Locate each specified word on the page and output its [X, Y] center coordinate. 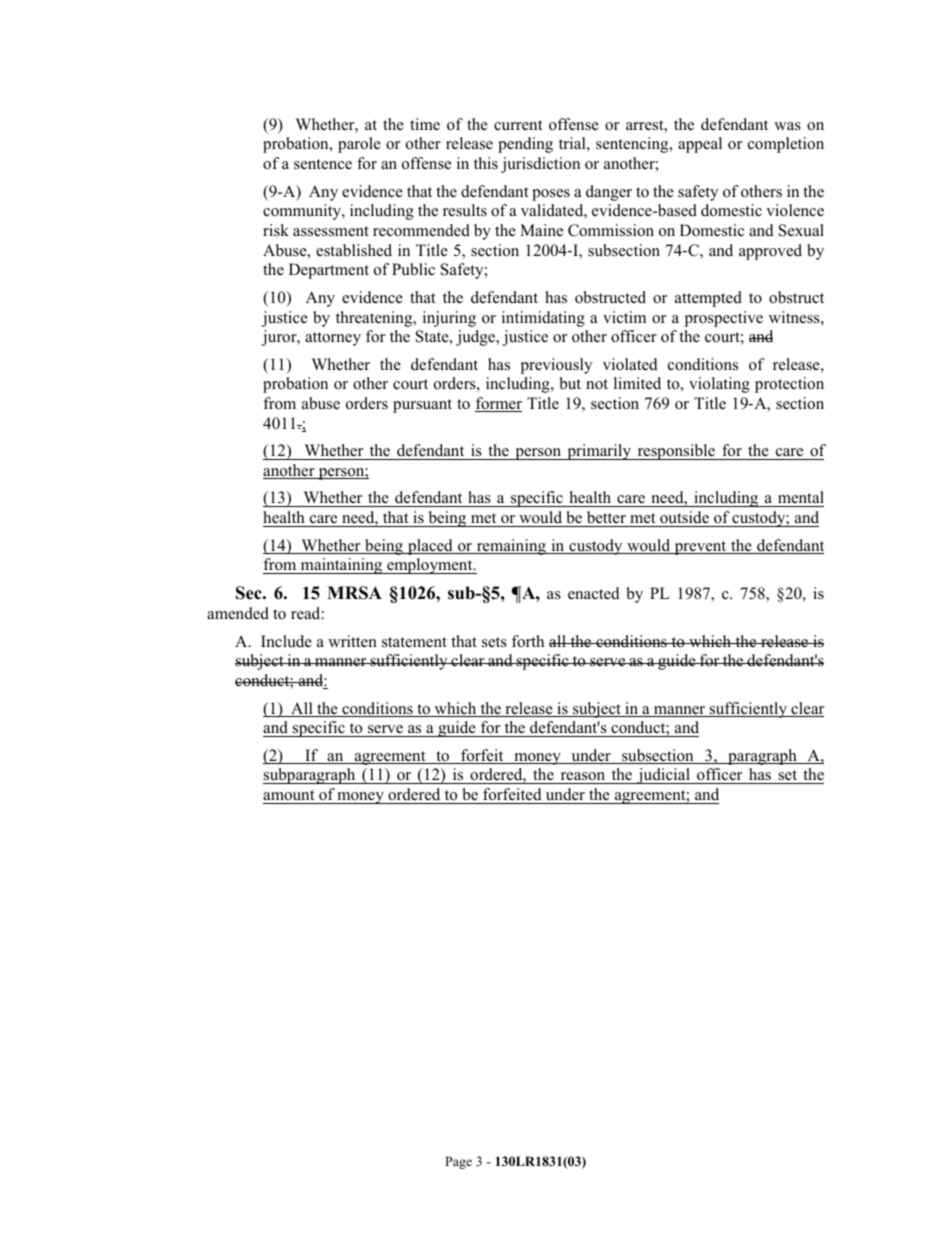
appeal [700, 145]
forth [528, 641]
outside [684, 517]
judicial [663, 776]
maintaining [341, 566]
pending [525, 145]
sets [494, 642]
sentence [323, 164]
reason [583, 778]
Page [458, 1162]
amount [288, 795]
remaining [511, 547]
